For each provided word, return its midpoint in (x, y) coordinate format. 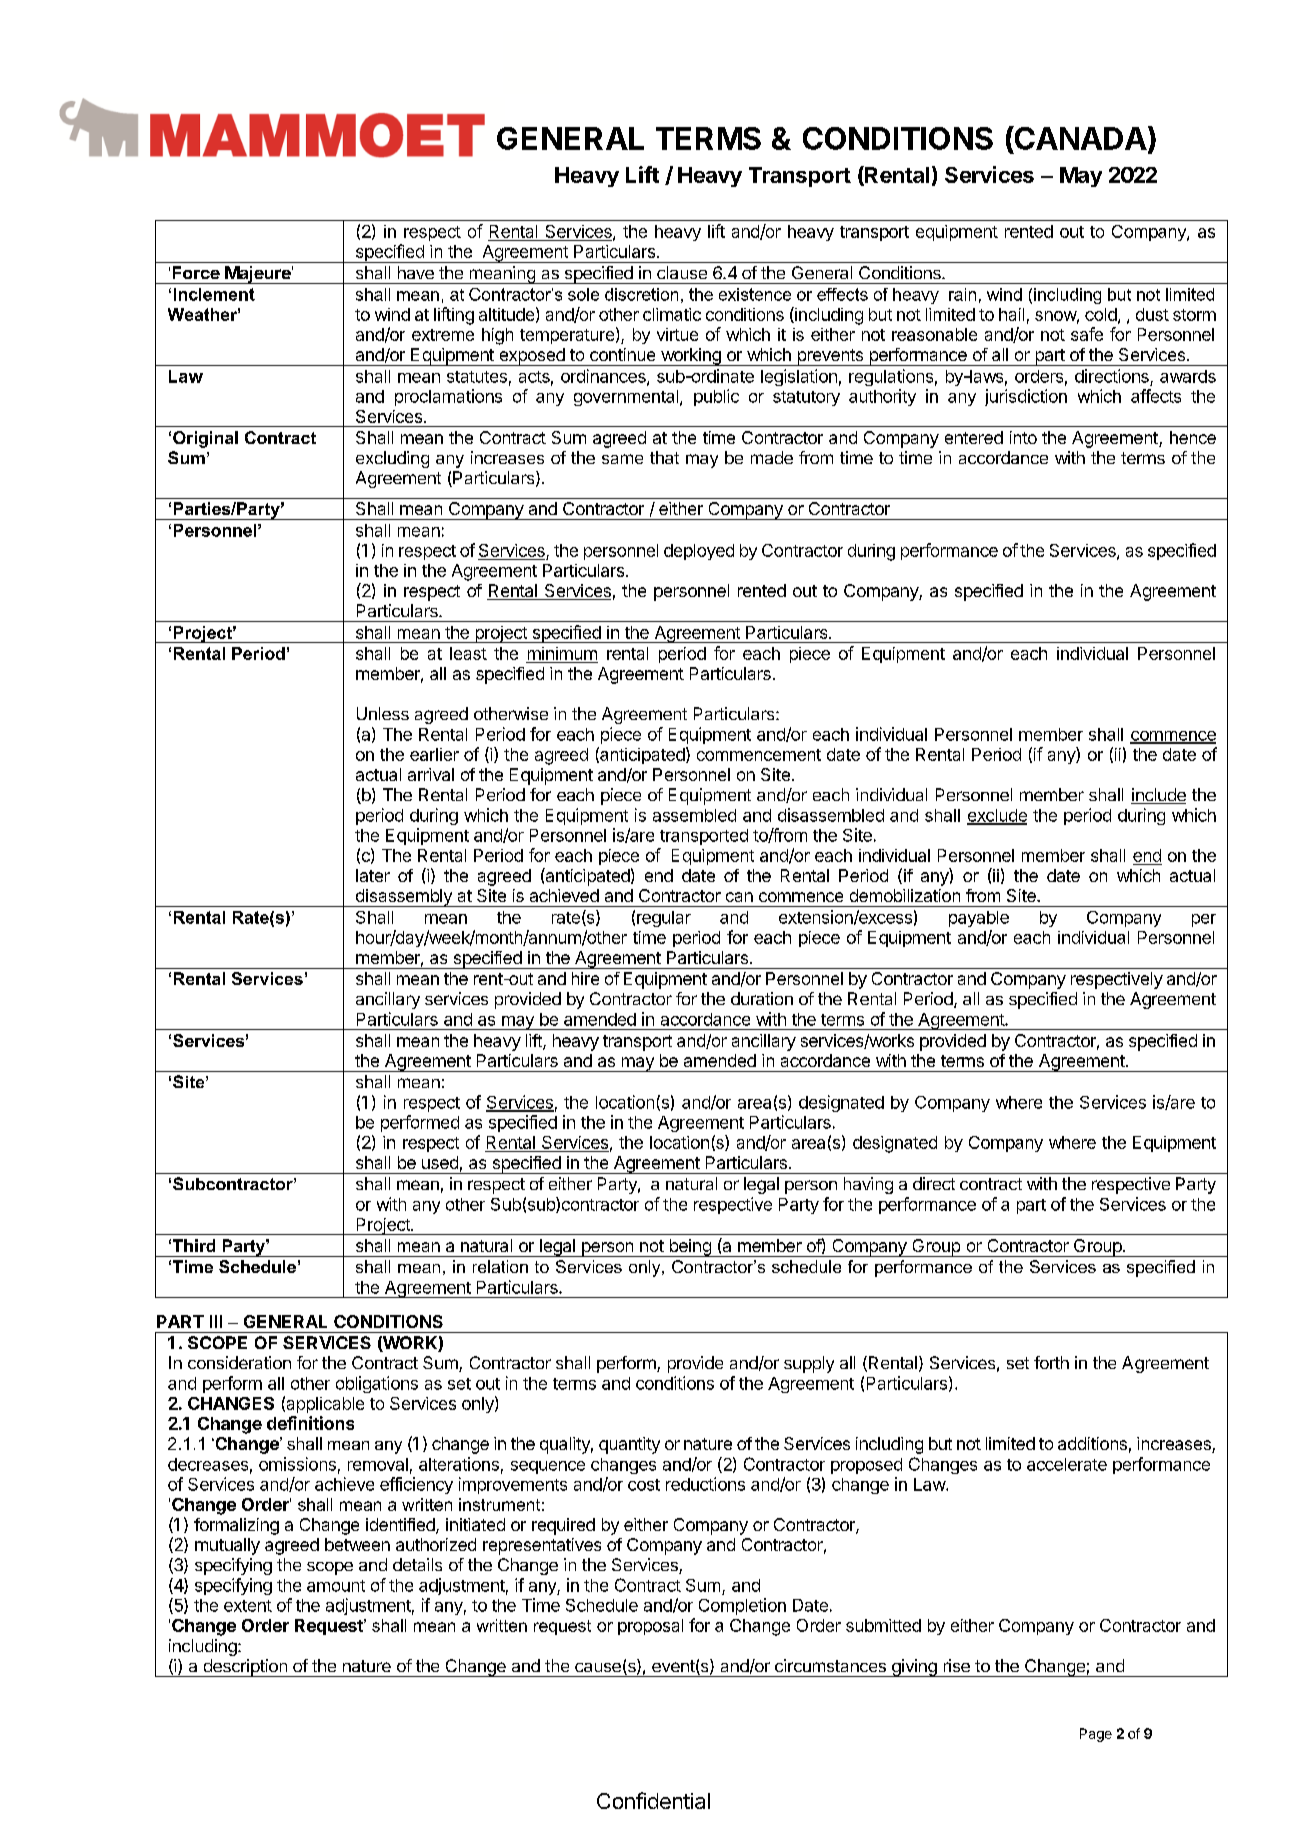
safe (1087, 334)
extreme (443, 335)
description (245, 1668)
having (868, 1185)
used (440, 1162)
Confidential (653, 1800)
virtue (677, 334)
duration (762, 998)
